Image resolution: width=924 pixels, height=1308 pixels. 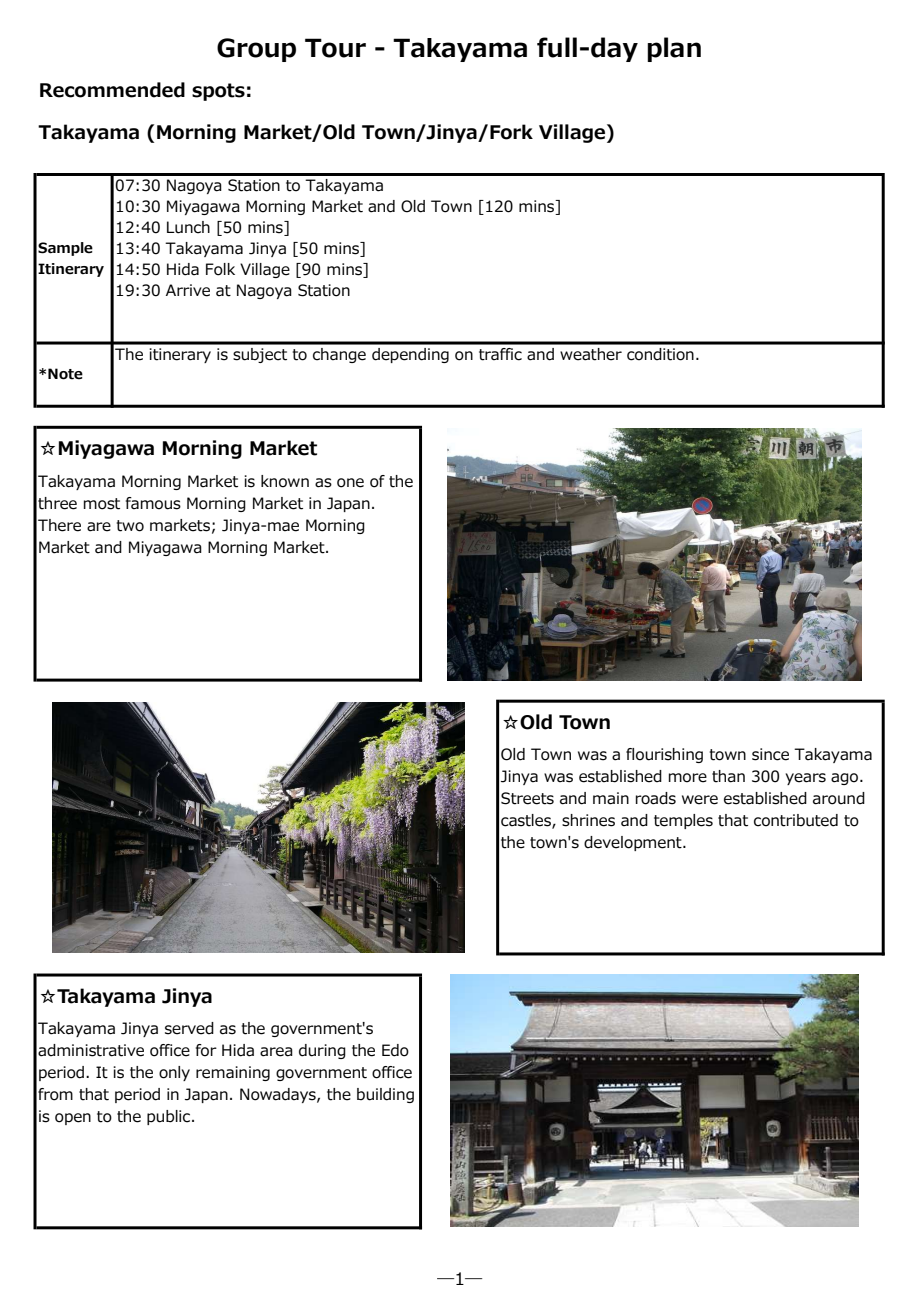 I want to click on Streets, so click(x=527, y=798).
